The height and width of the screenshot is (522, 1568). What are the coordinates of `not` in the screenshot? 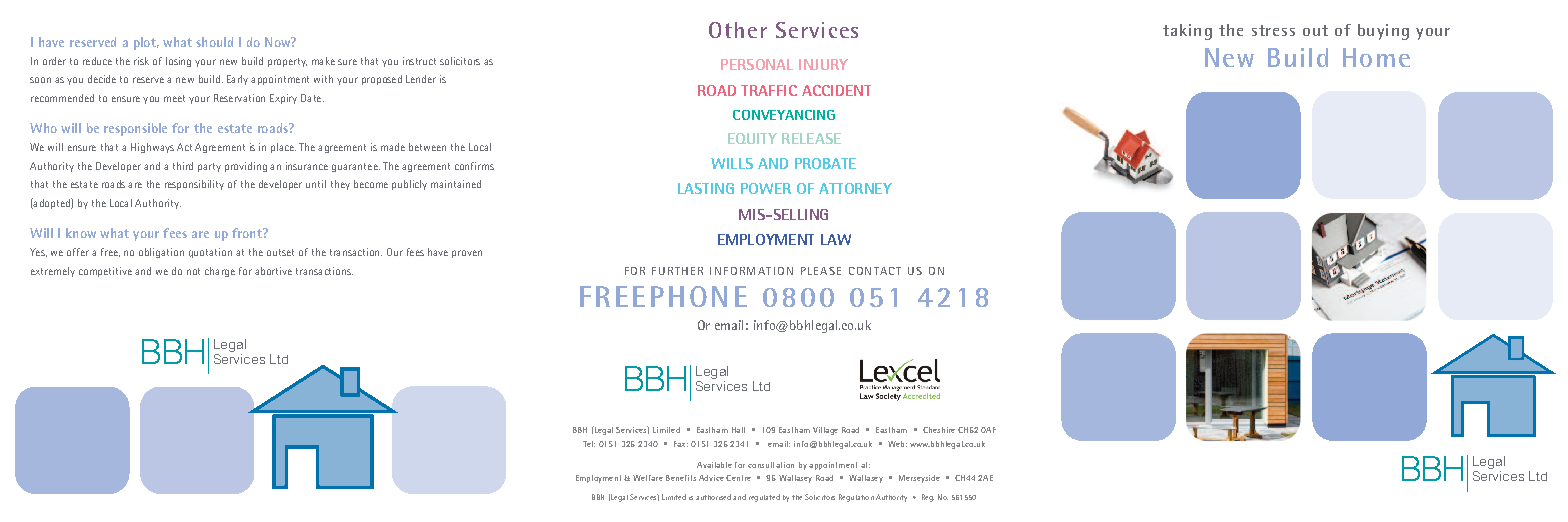 It's located at (193, 271).
